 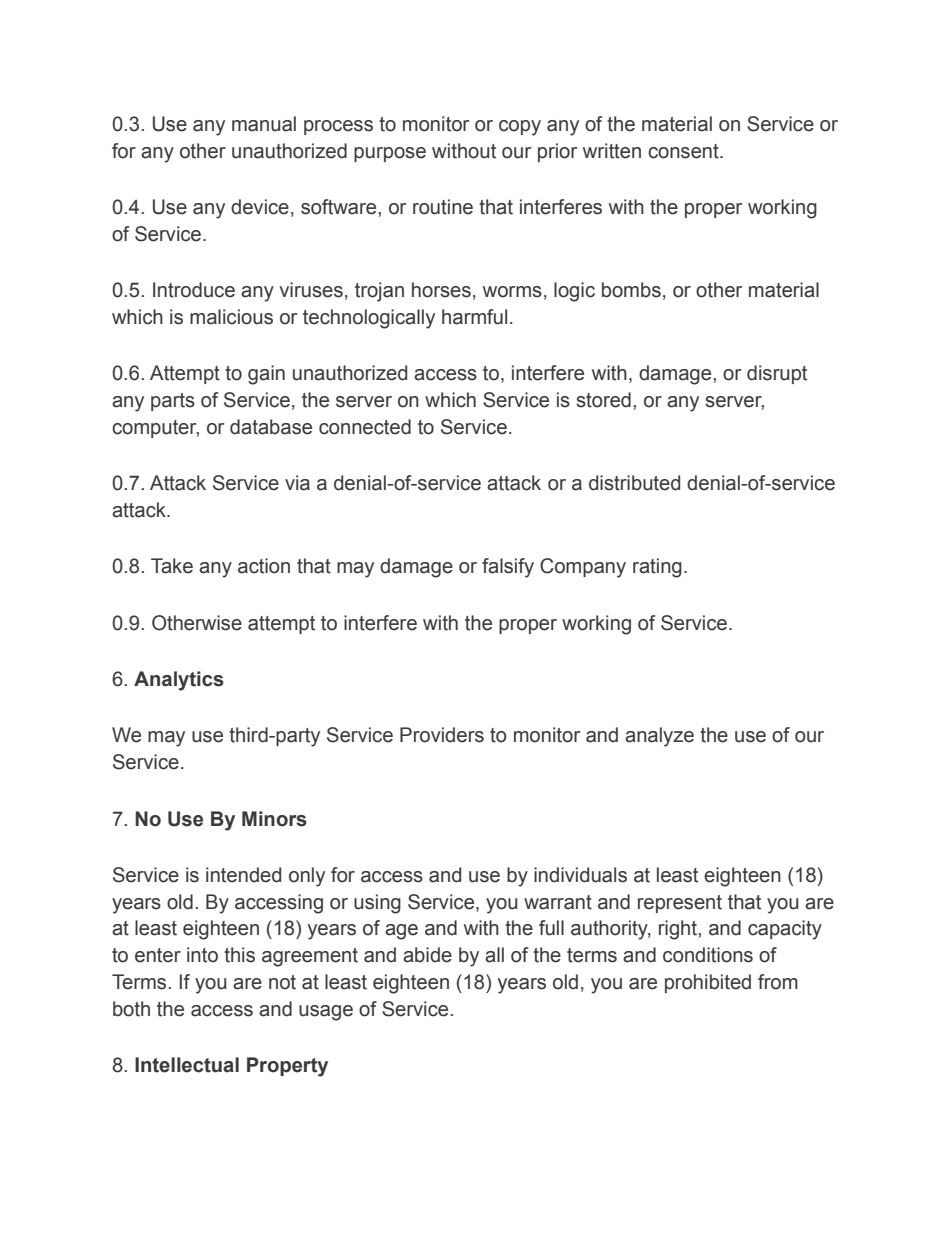 I want to click on parts, so click(x=173, y=402).
